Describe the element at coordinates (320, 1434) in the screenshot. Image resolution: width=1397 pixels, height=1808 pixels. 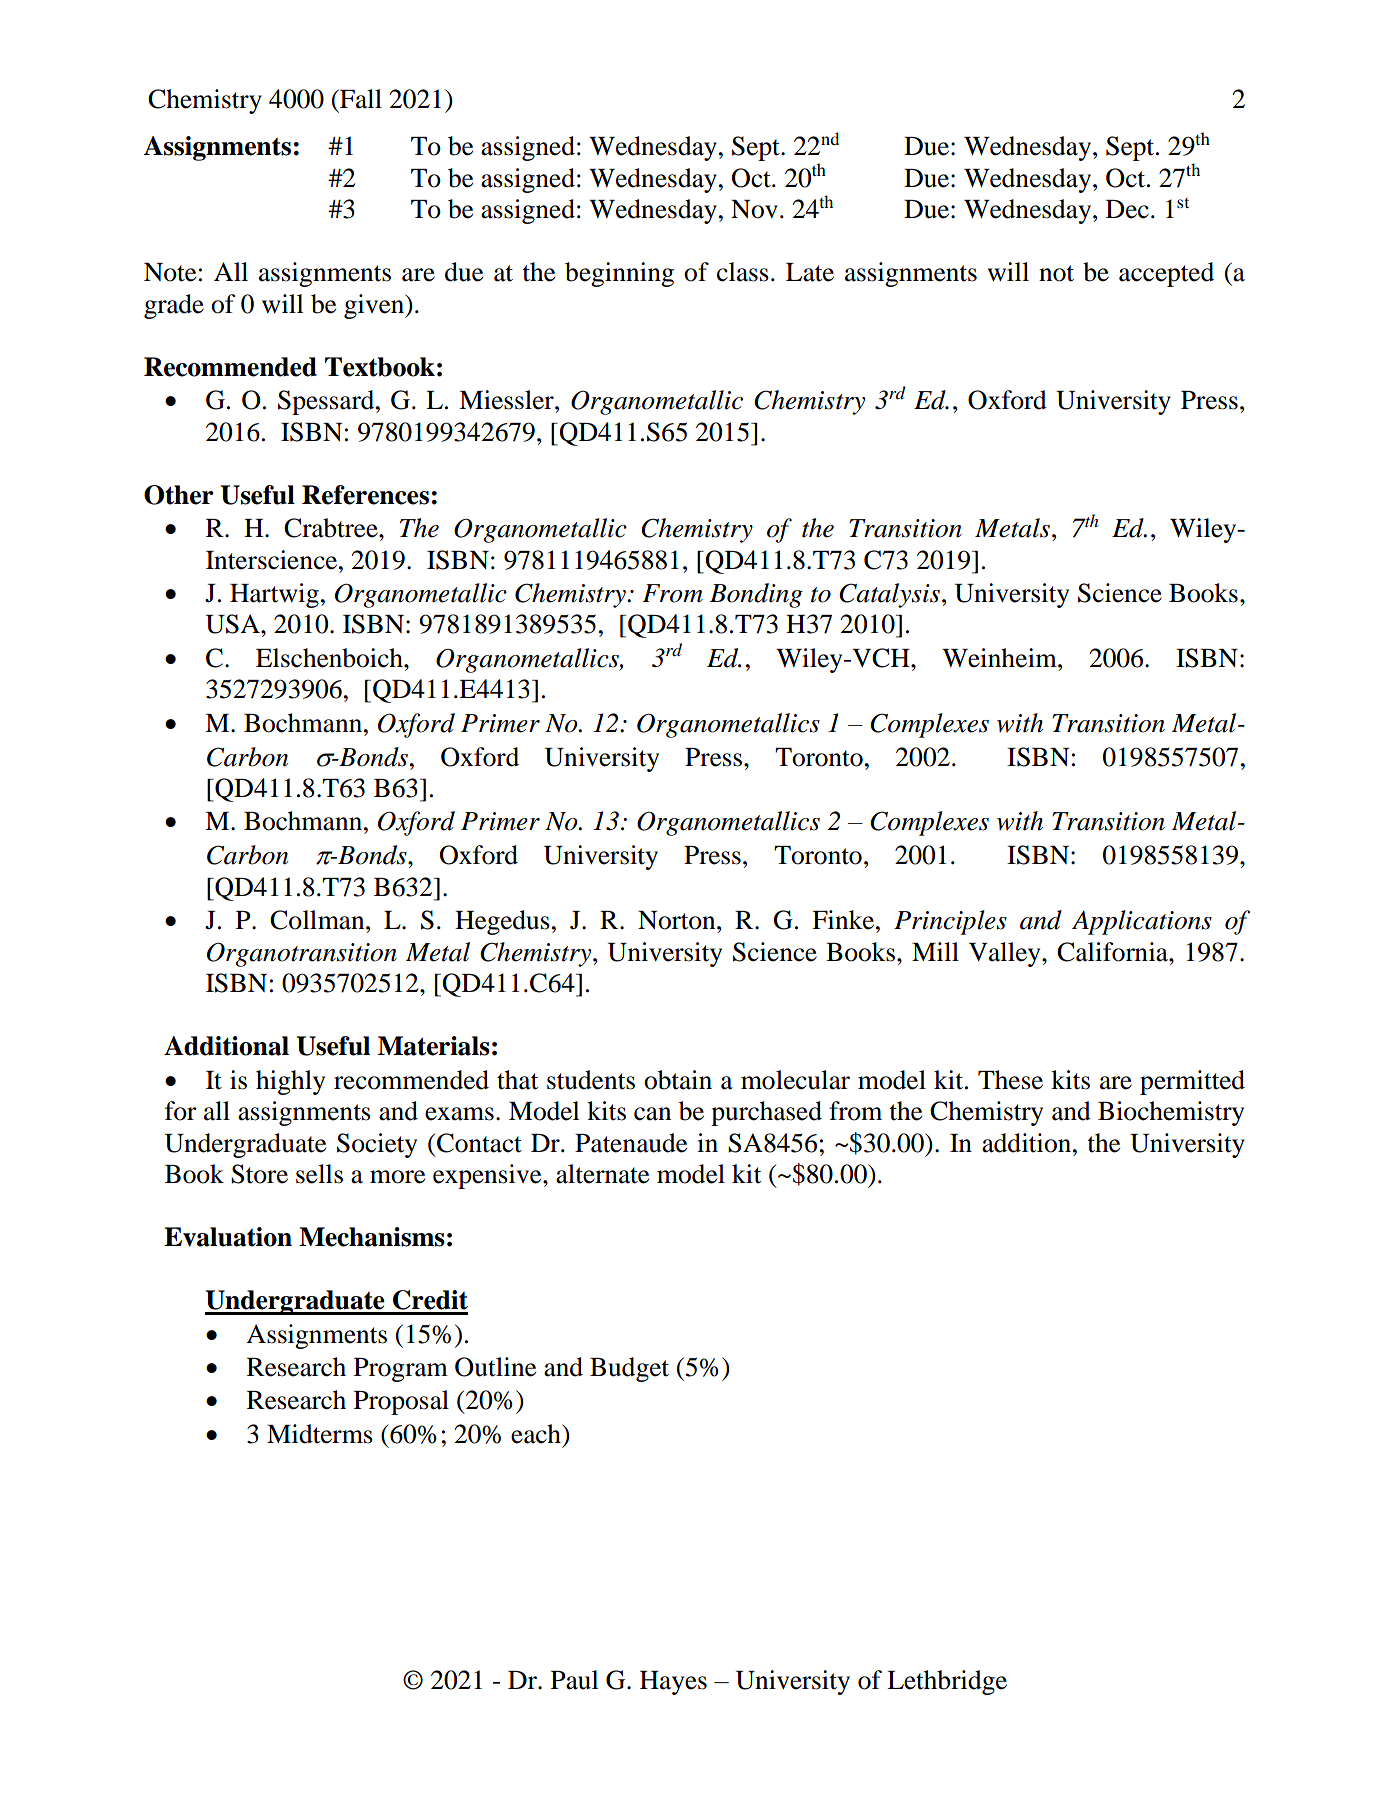
I see `Midterms` at that location.
